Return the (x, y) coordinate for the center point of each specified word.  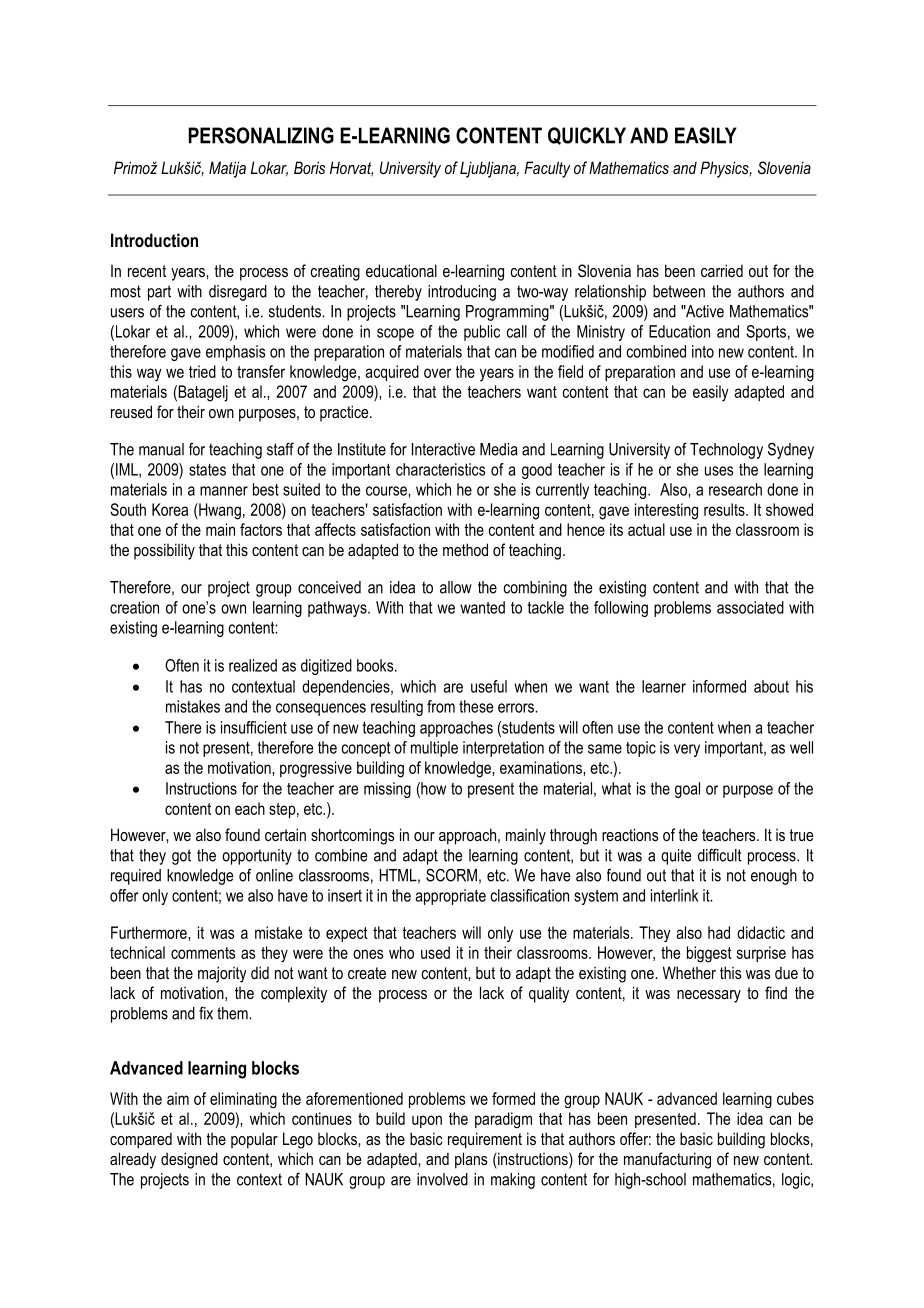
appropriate (450, 897)
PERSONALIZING (261, 135)
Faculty (547, 169)
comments (203, 953)
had (719, 932)
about (771, 686)
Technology (726, 451)
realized (253, 665)
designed (189, 1160)
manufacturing (667, 1160)
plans (471, 1160)
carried (722, 270)
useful (489, 686)
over (437, 373)
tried (202, 371)
